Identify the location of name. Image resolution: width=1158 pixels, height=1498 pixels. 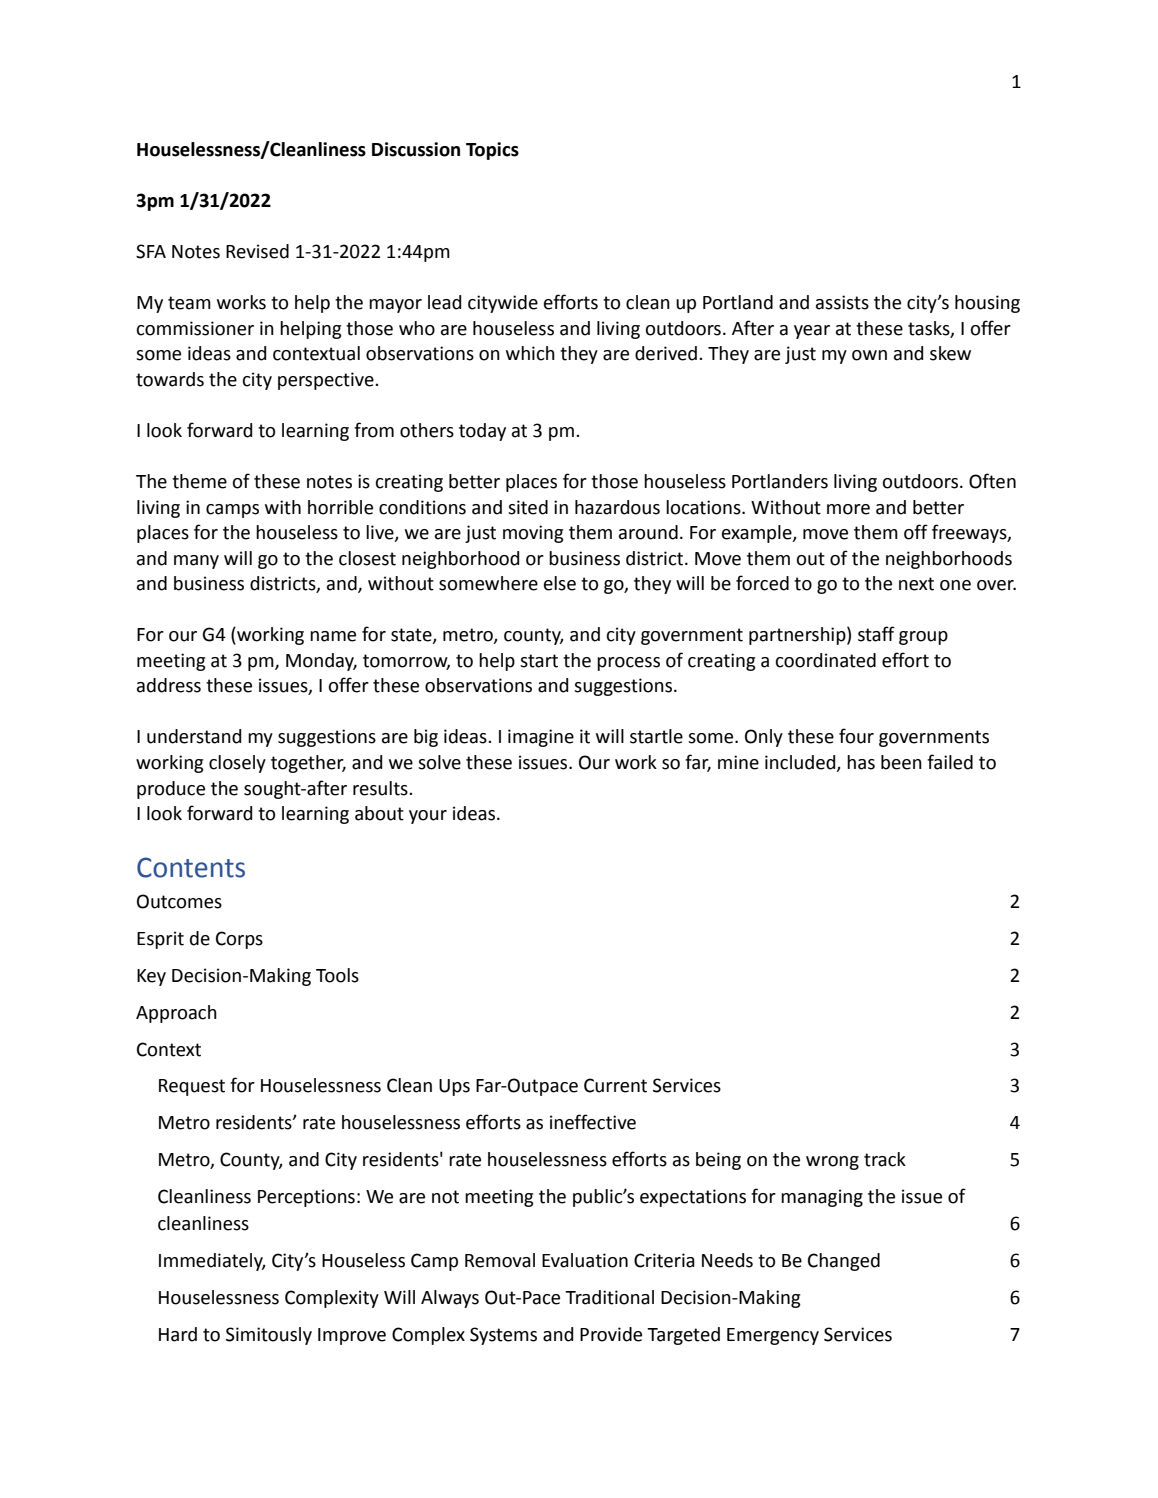
(333, 636).
